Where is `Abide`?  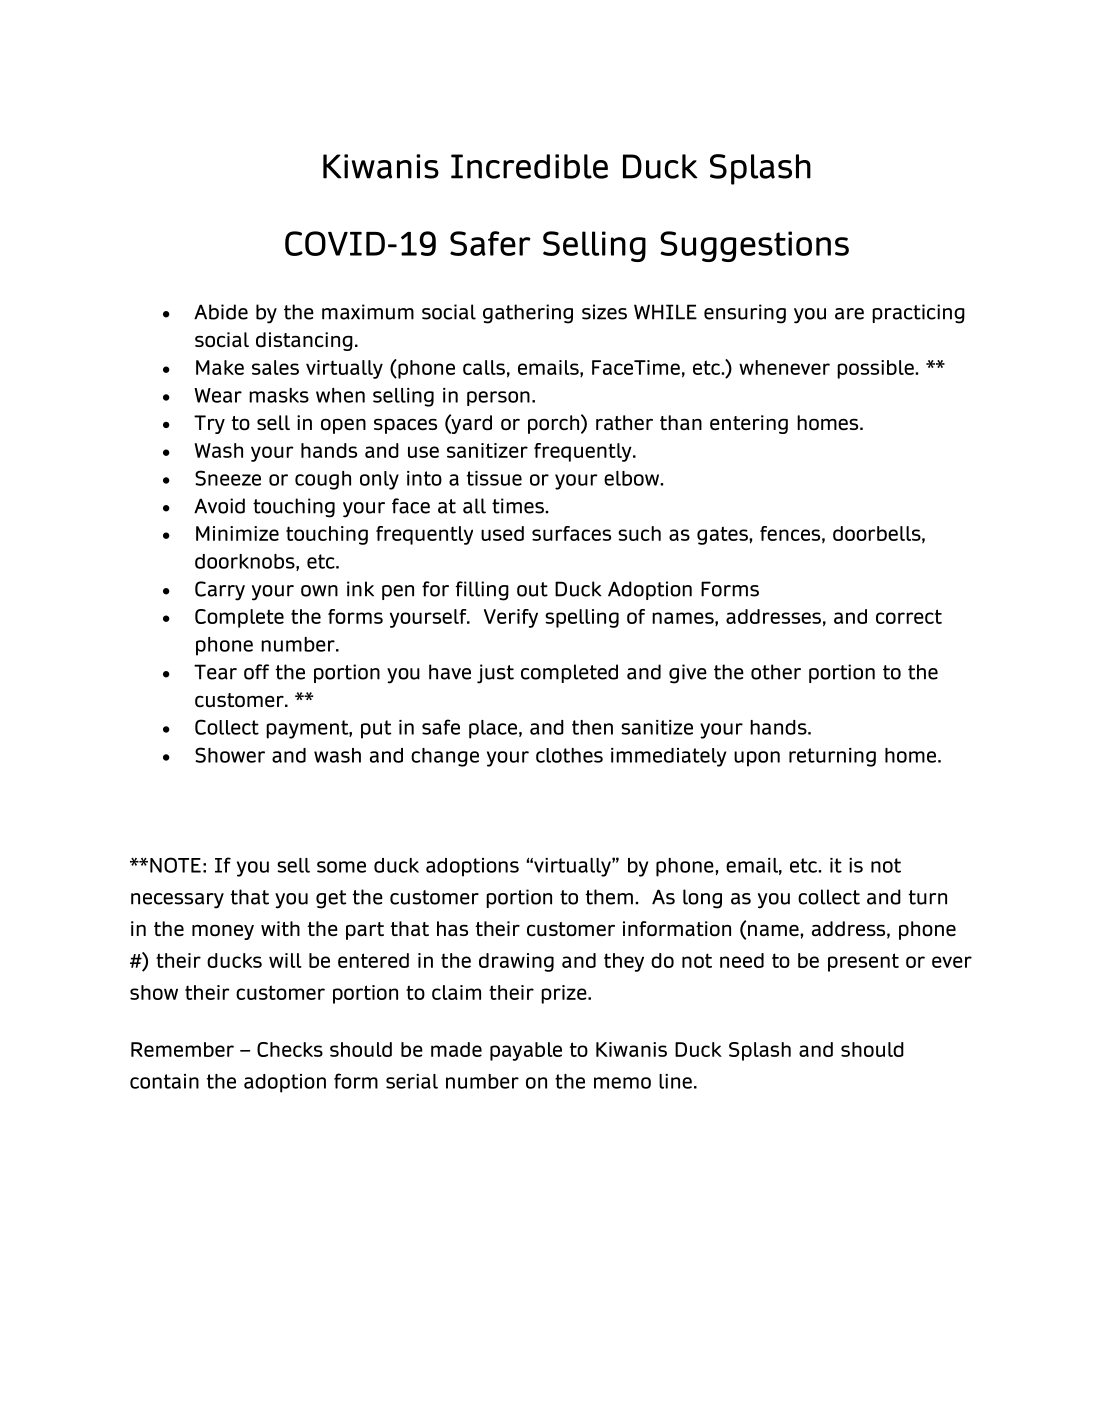 Abide is located at coordinates (221, 312).
